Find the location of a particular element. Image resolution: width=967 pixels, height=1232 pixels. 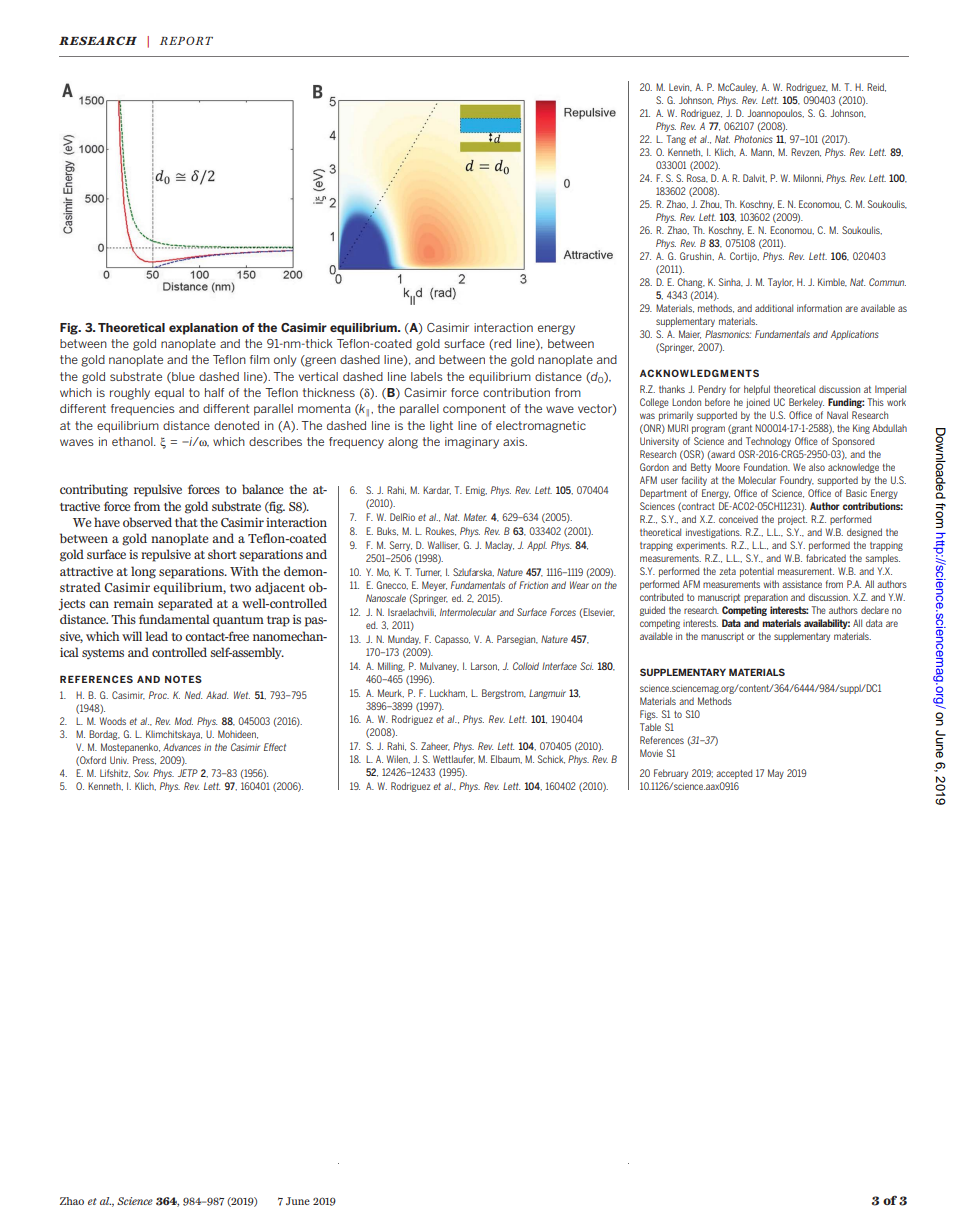

Levin is located at coordinates (680, 87).
